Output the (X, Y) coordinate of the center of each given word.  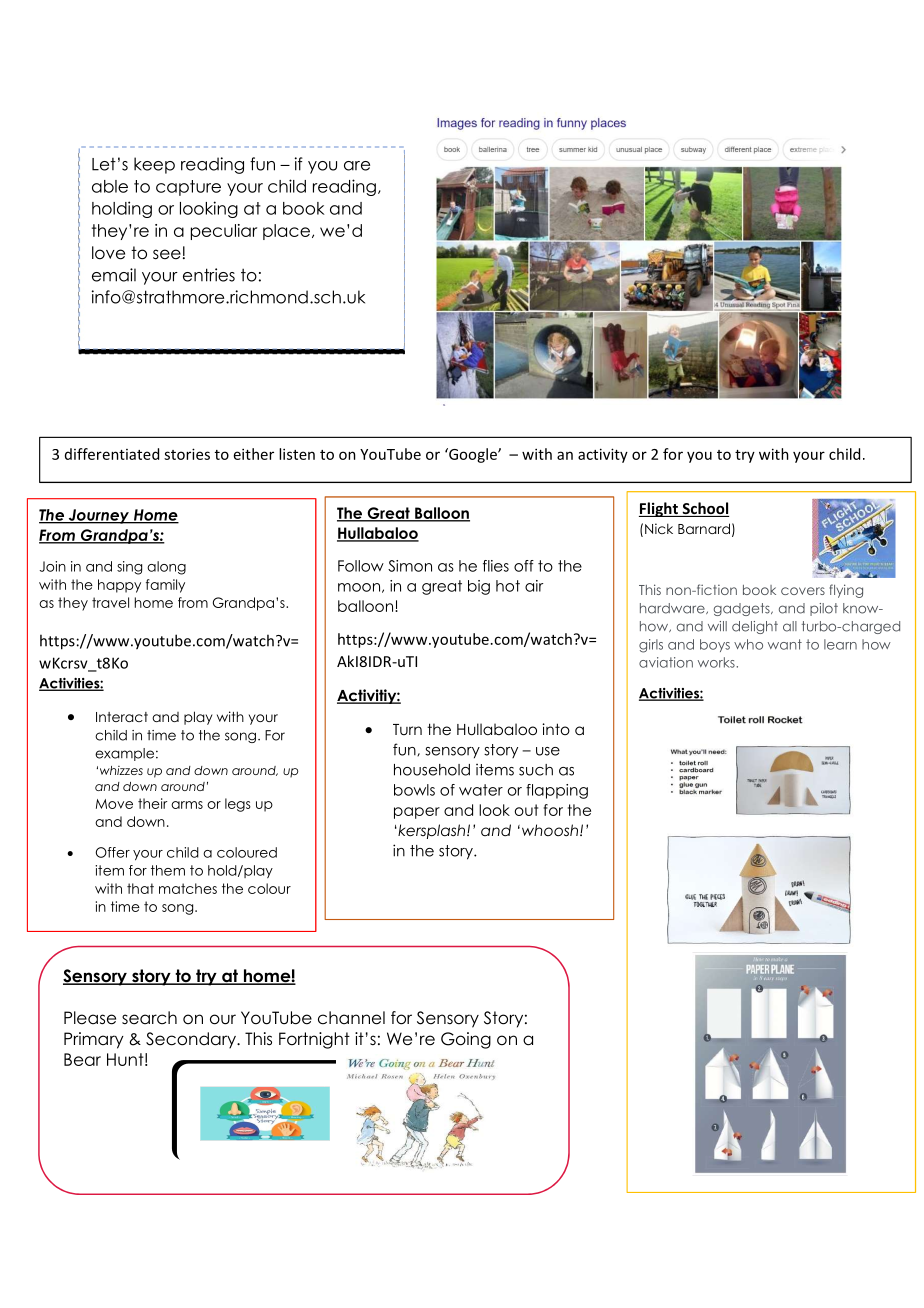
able (110, 186)
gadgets (742, 609)
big (479, 587)
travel (110, 602)
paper (417, 813)
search (149, 1018)
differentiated (112, 454)
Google (473, 455)
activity (603, 455)
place (288, 232)
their (153, 803)
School (704, 509)
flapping (557, 791)
